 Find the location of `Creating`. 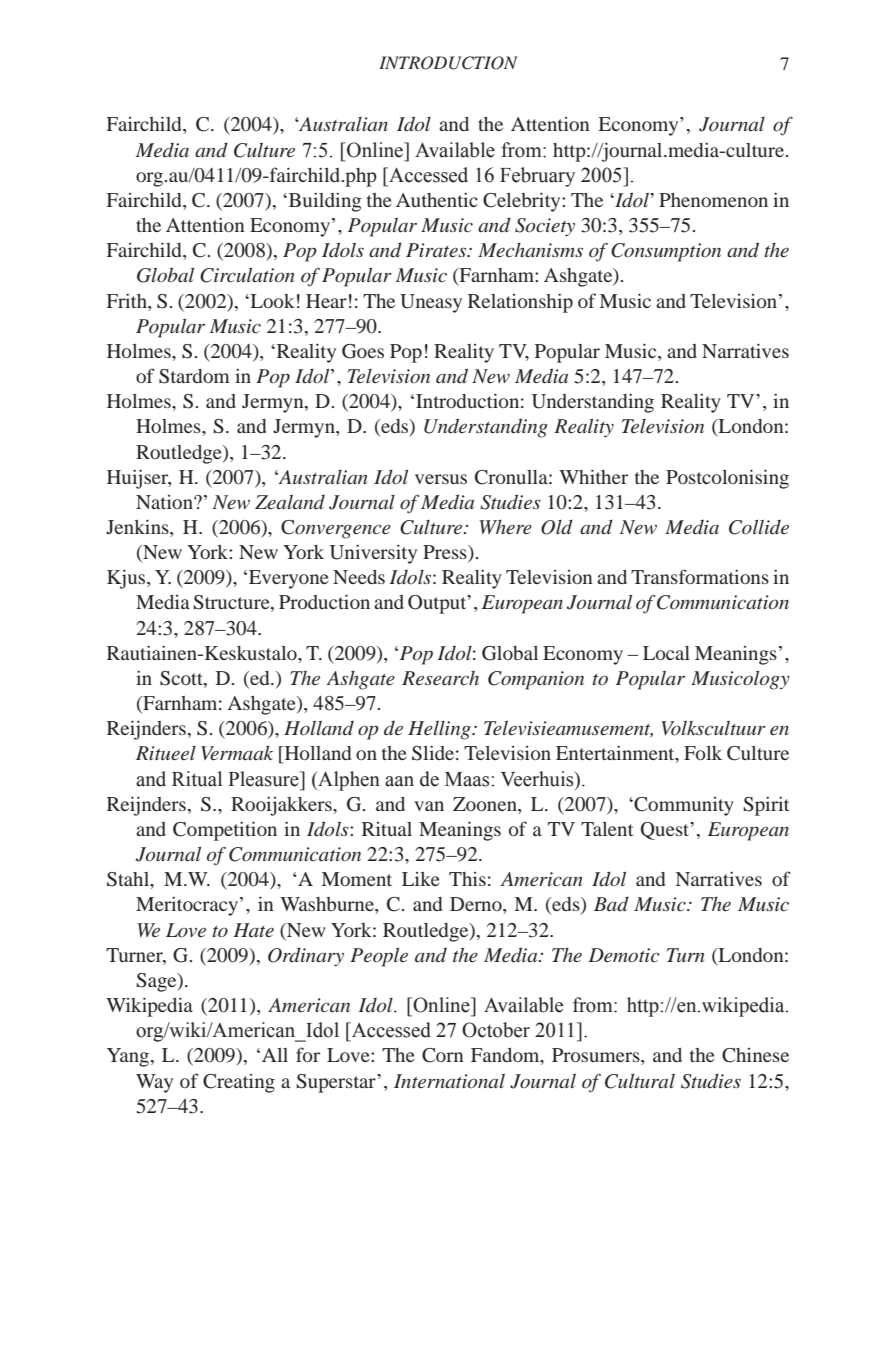

Creating is located at coordinates (239, 1083).
